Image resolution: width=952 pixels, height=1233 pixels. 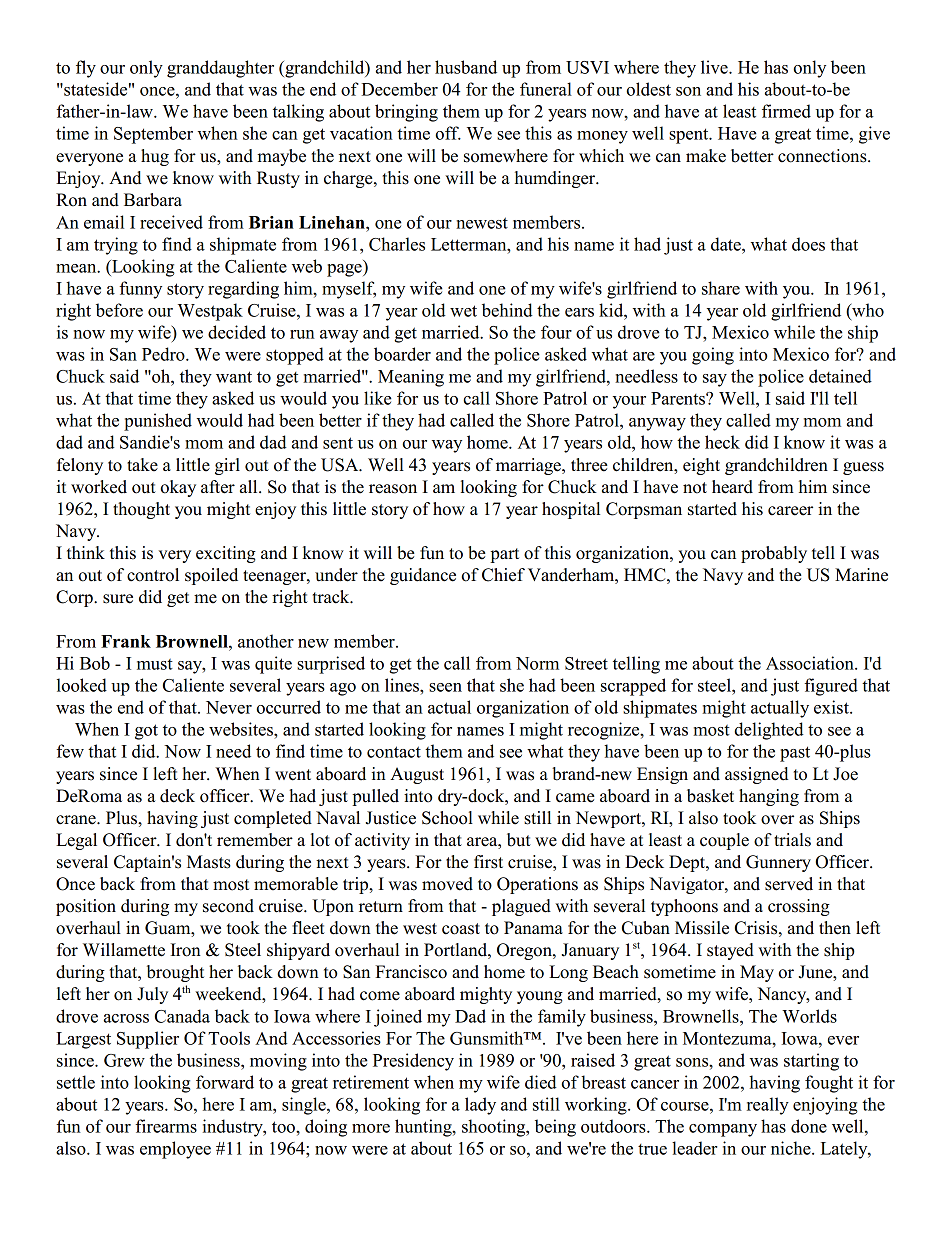 What do you see at coordinates (146, 732) in the screenshot?
I see `got` at bounding box center [146, 732].
